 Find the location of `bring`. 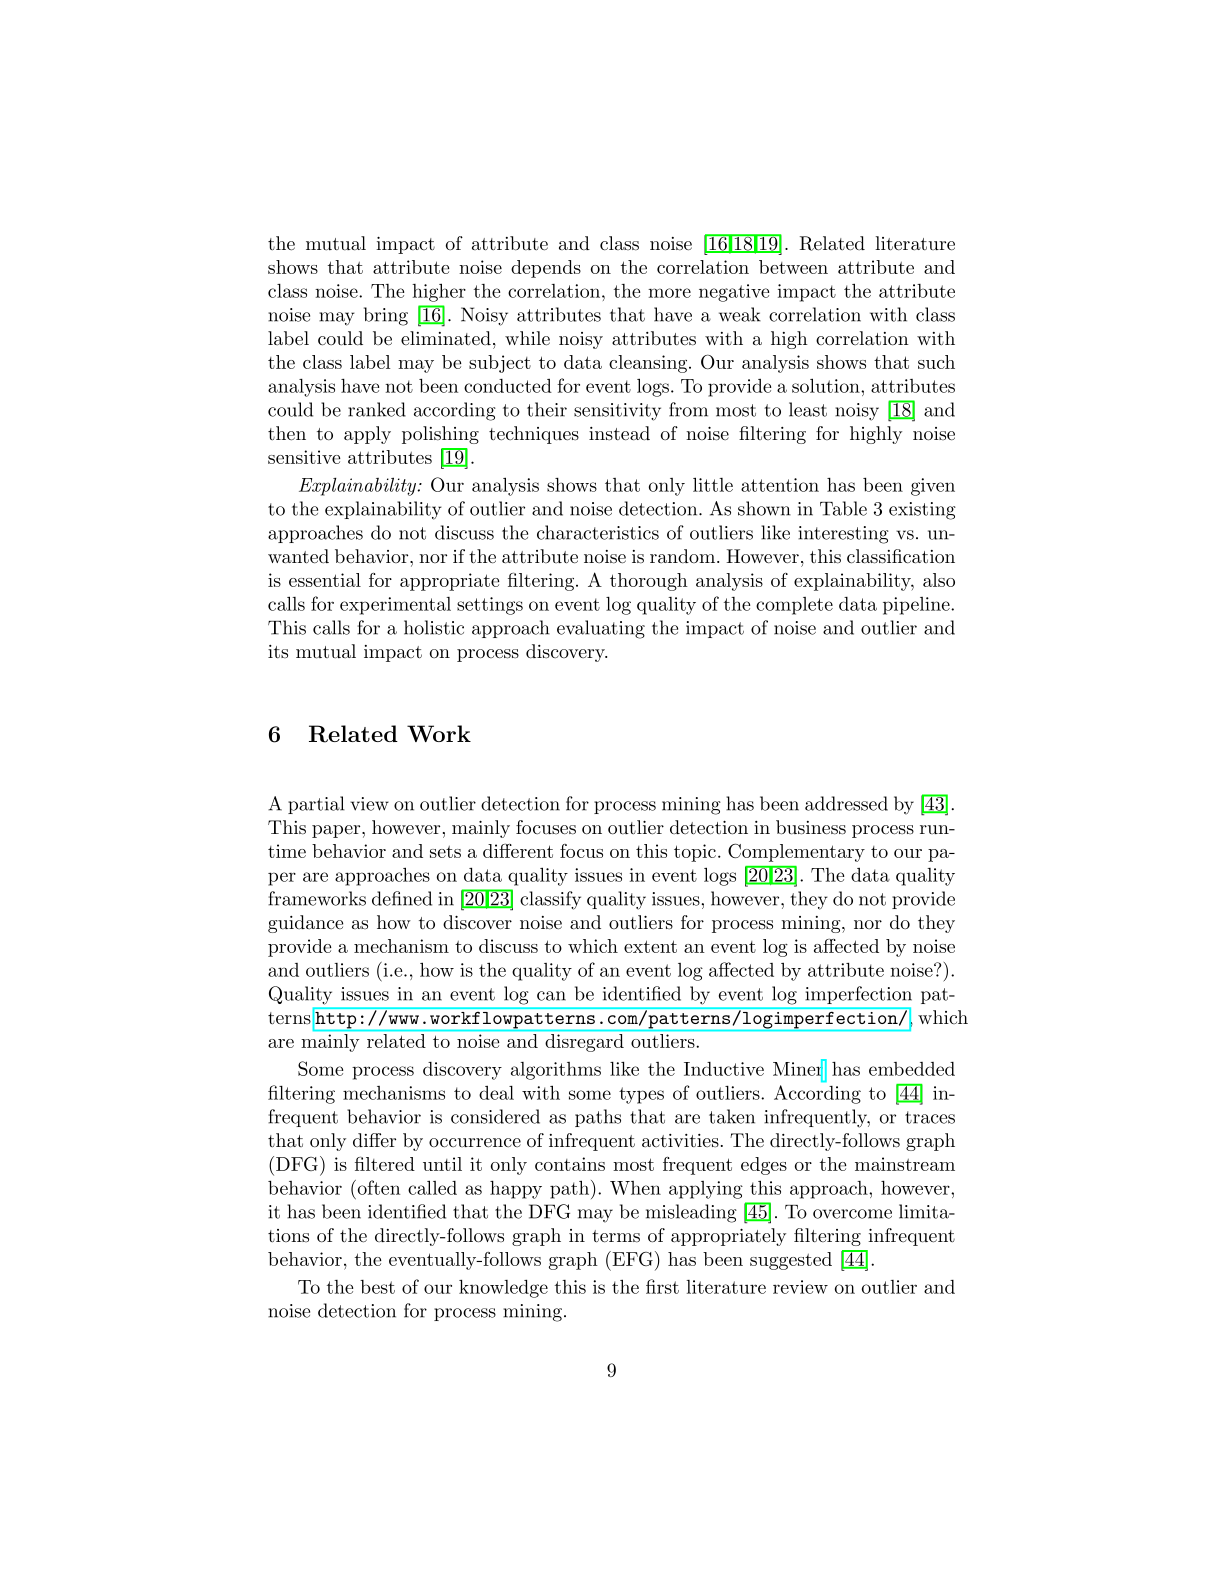

bring is located at coordinates (386, 316).
